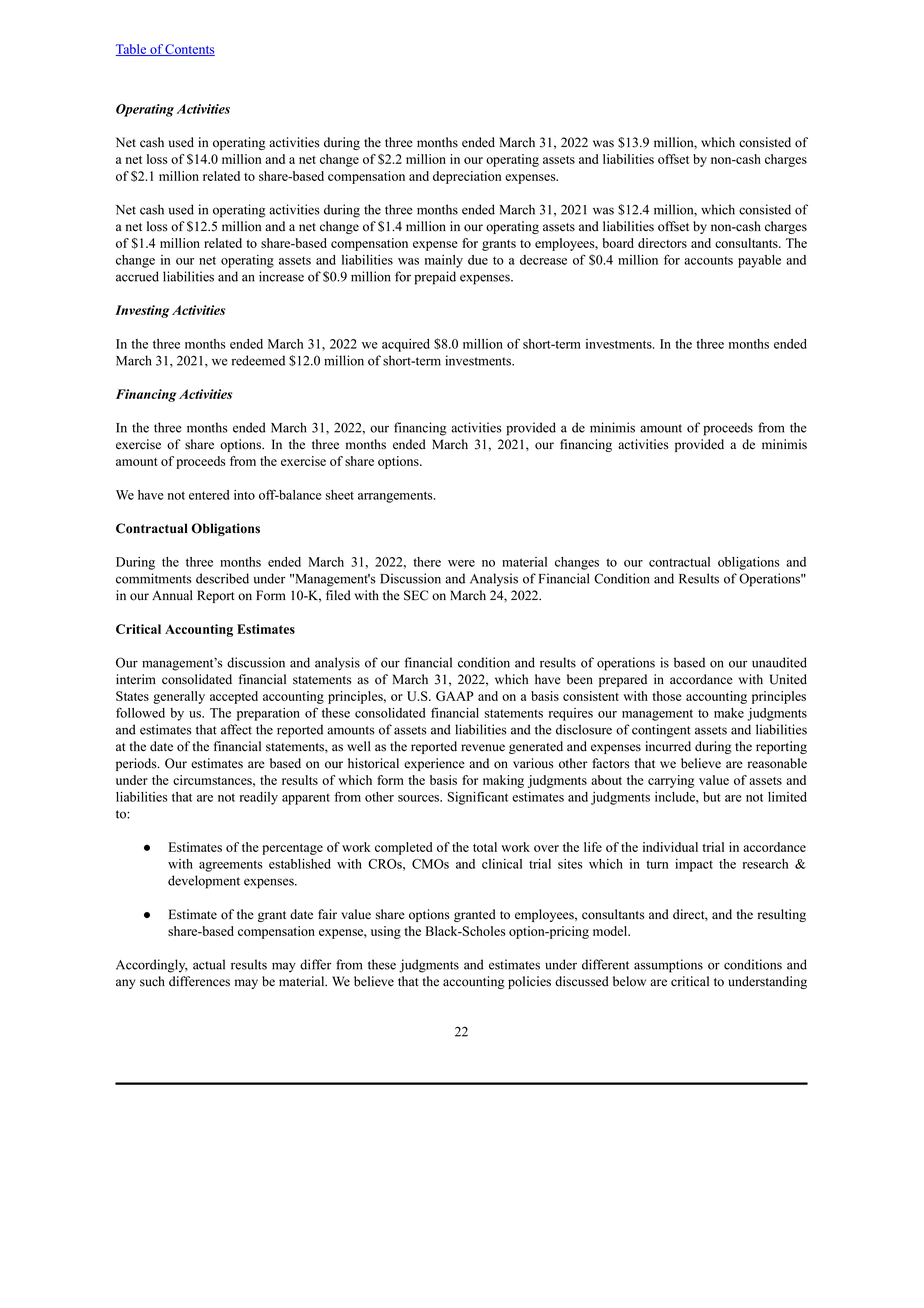 Image resolution: width=924 pixels, height=1308 pixels. Describe the element at coordinates (189, 50) in the screenshot. I see `Contents` at that location.
